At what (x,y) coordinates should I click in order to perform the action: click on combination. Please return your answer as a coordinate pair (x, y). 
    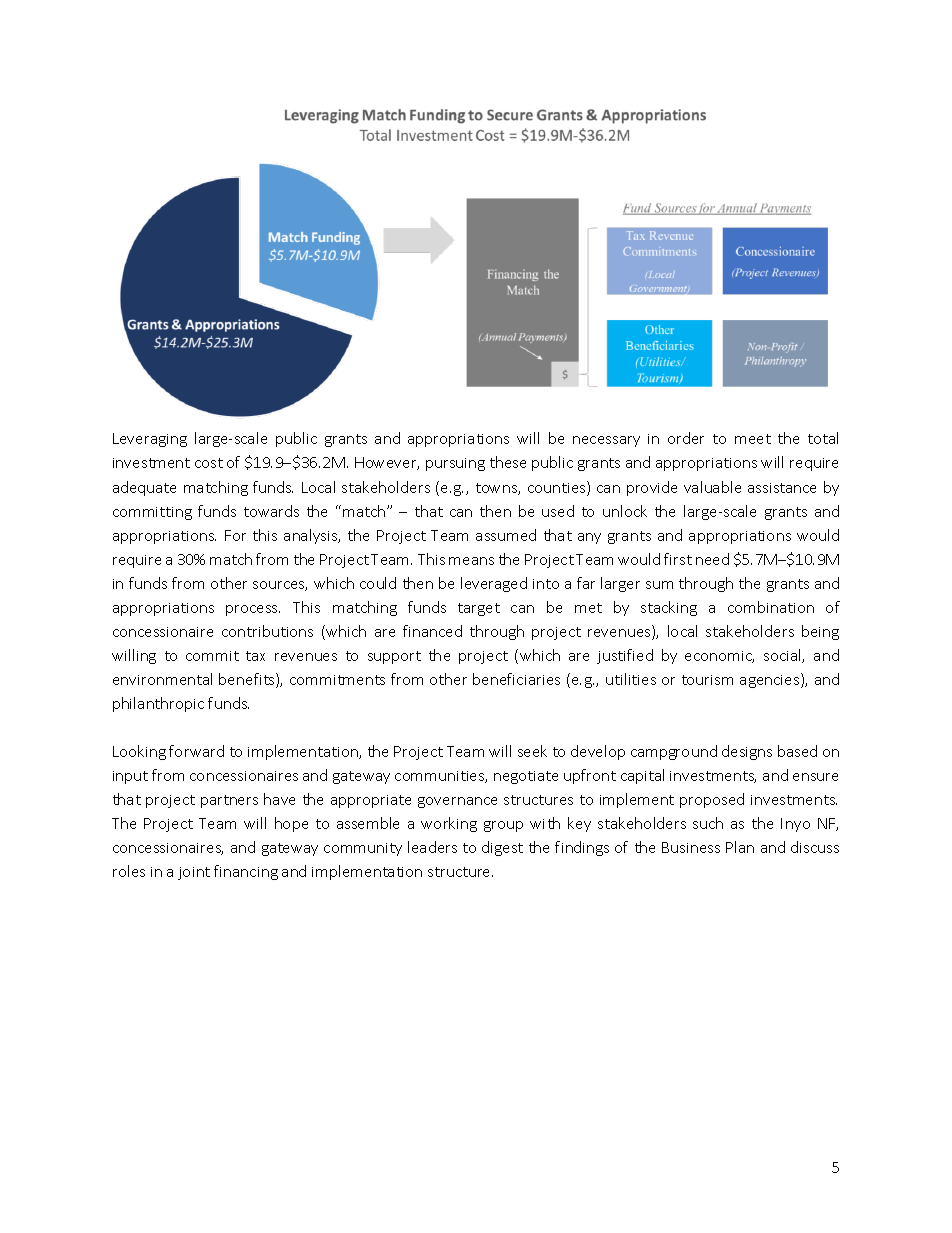
    Looking at the image, I should click on (771, 607).
